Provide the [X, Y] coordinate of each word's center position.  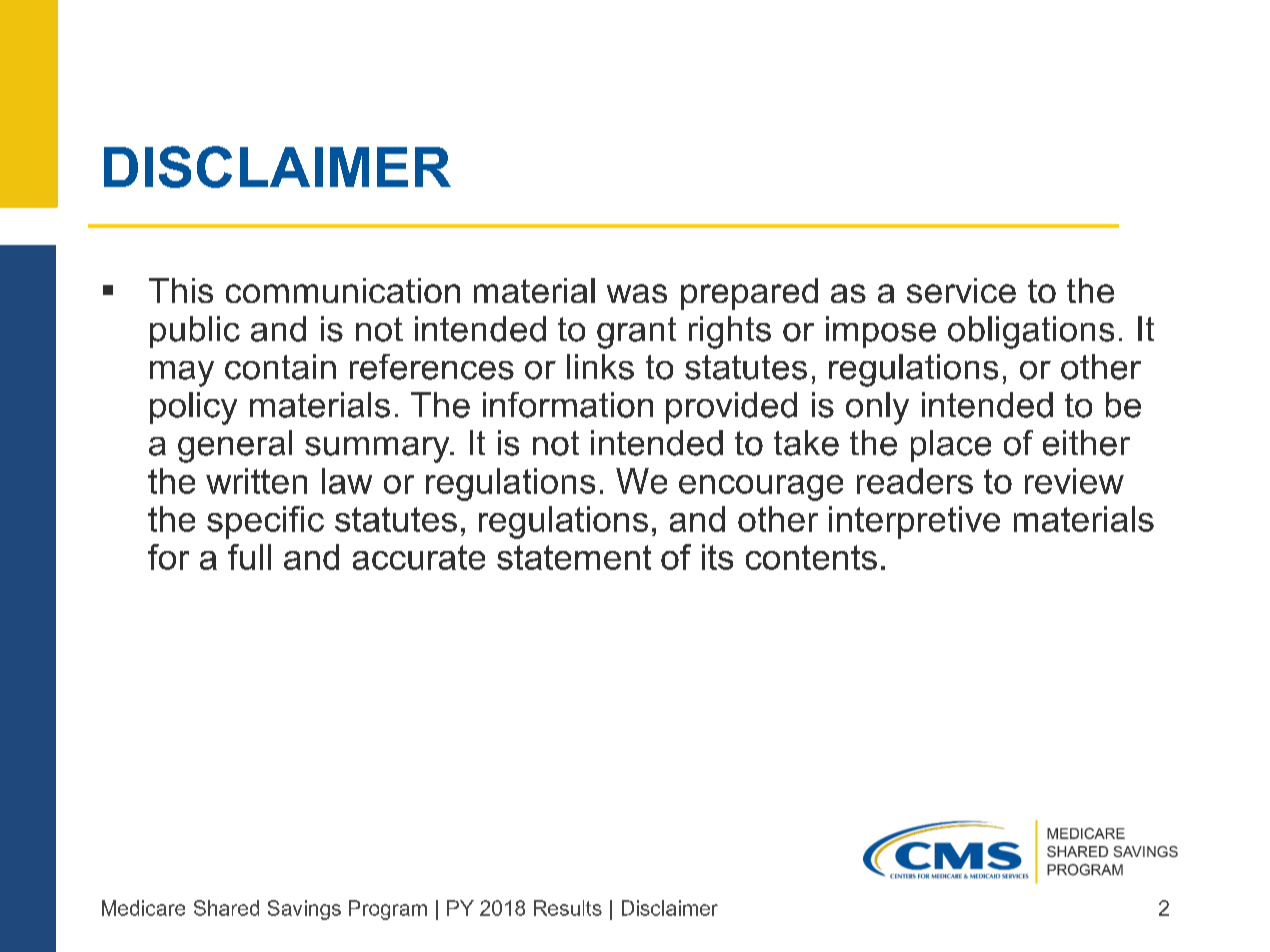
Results [568, 908]
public [195, 332]
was [637, 293]
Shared [226, 908]
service [961, 290]
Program [388, 910]
